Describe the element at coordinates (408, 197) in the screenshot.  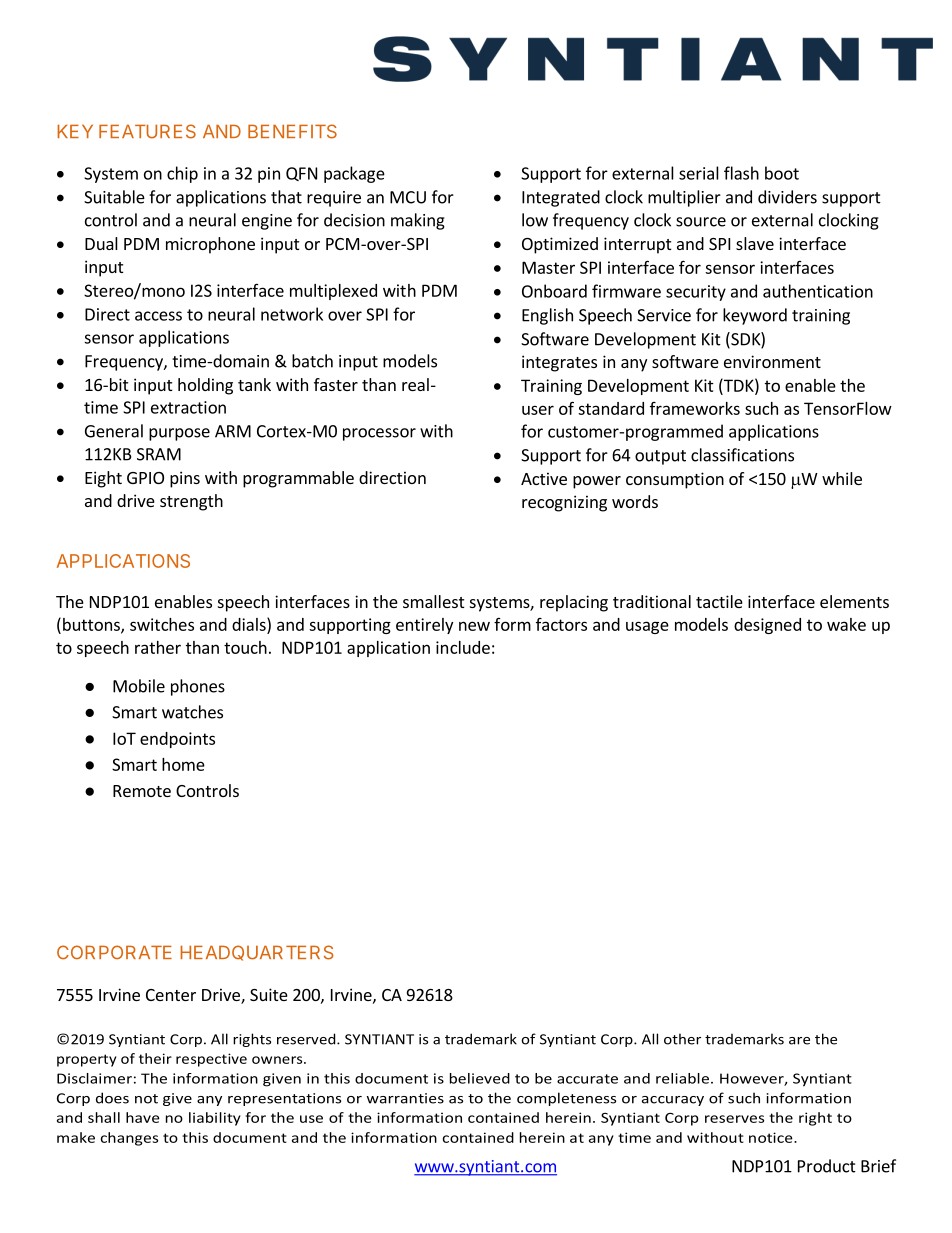
I see `MCU` at that location.
